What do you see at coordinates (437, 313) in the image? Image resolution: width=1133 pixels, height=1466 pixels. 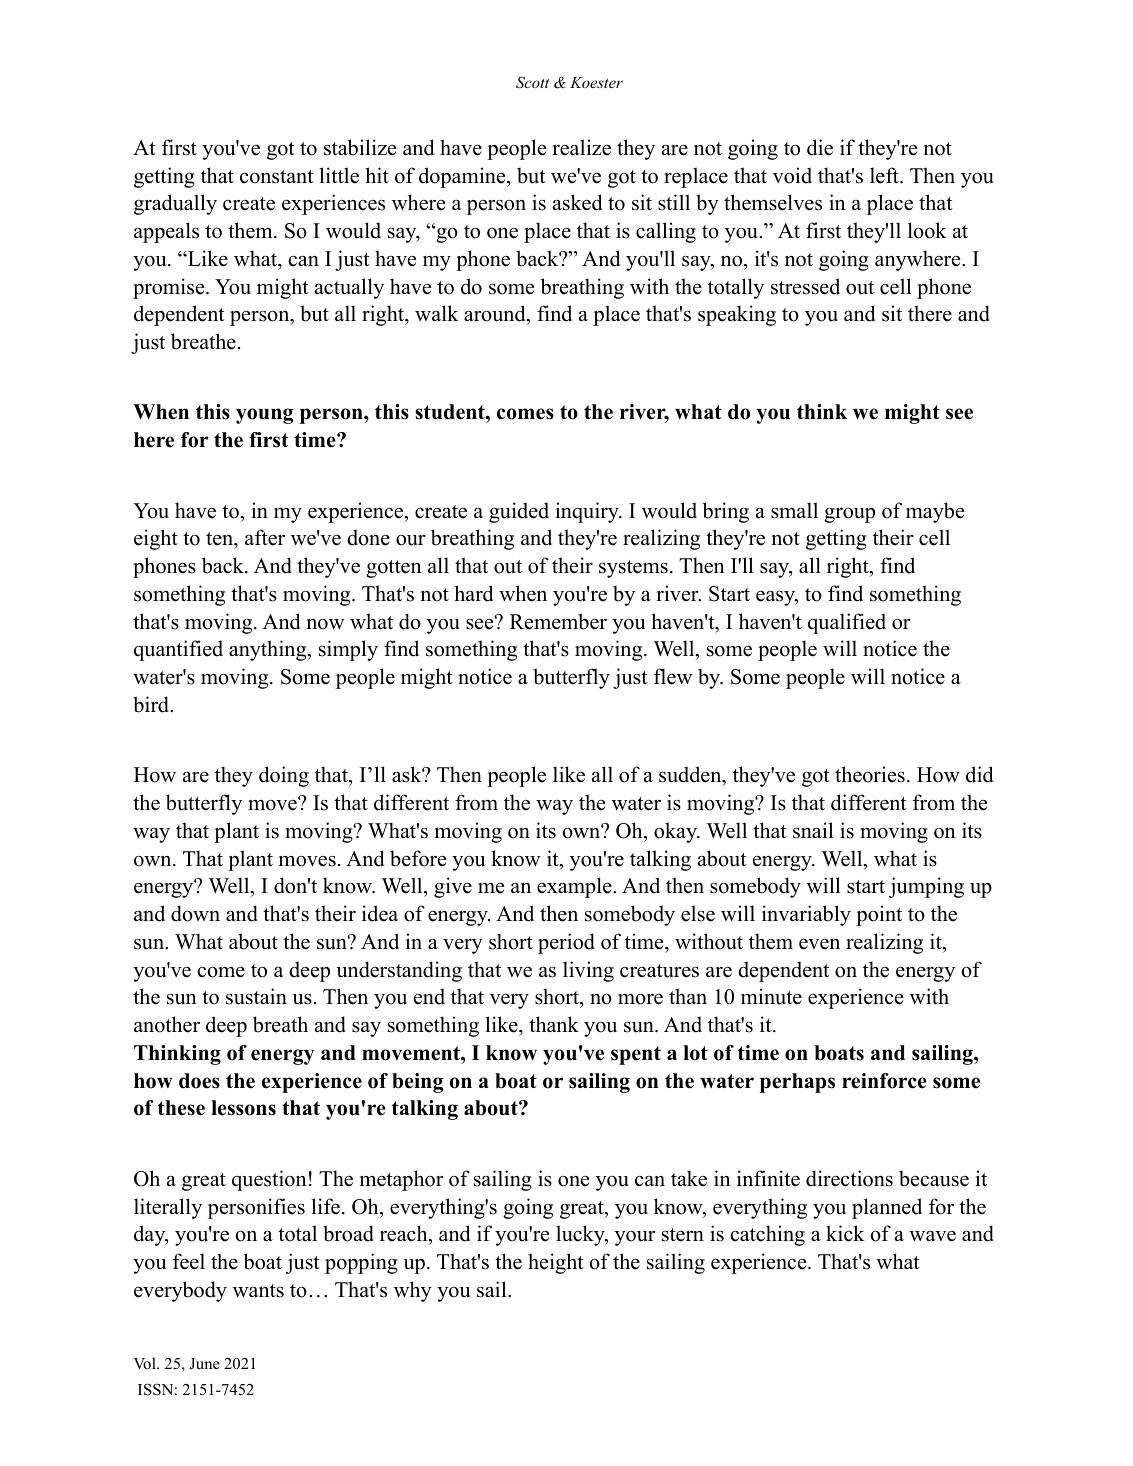 I see `walk` at bounding box center [437, 313].
